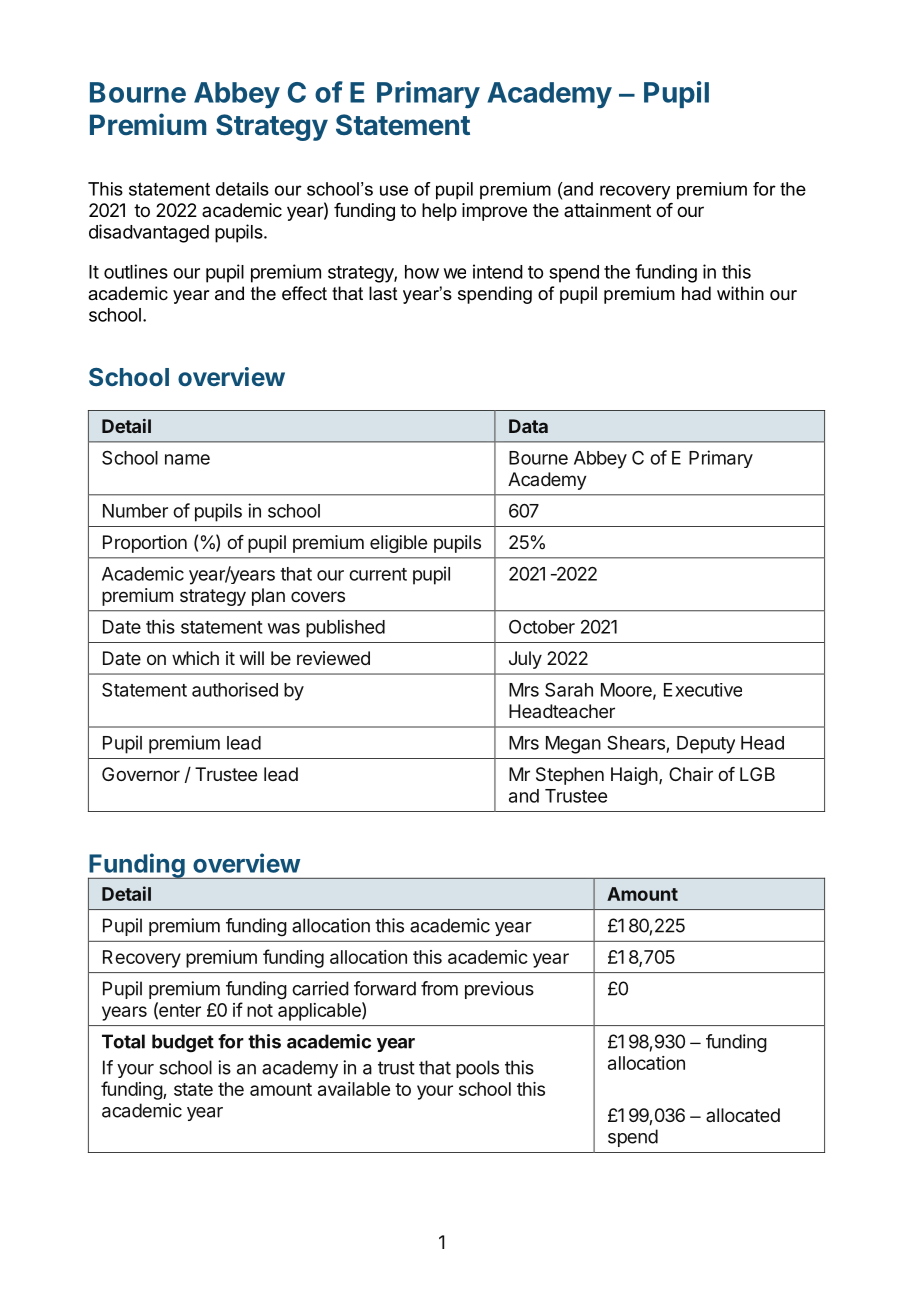 The width and height of the screenshot is (924, 1308). Describe the element at coordinates (195, 658) in the screenshot. I see `which` at that location.
